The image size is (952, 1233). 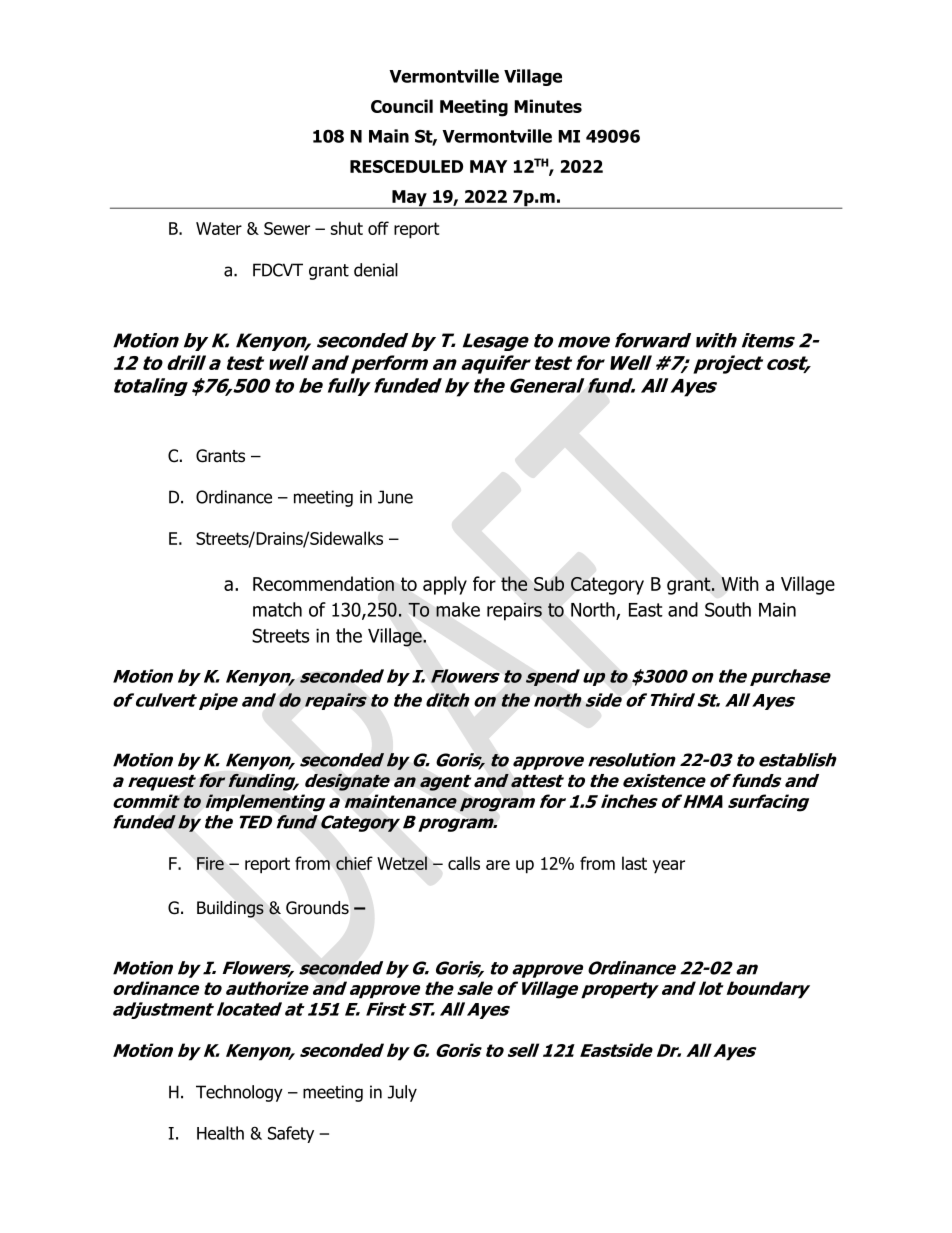 I want to click on apply, so click(x=445, y=585).
